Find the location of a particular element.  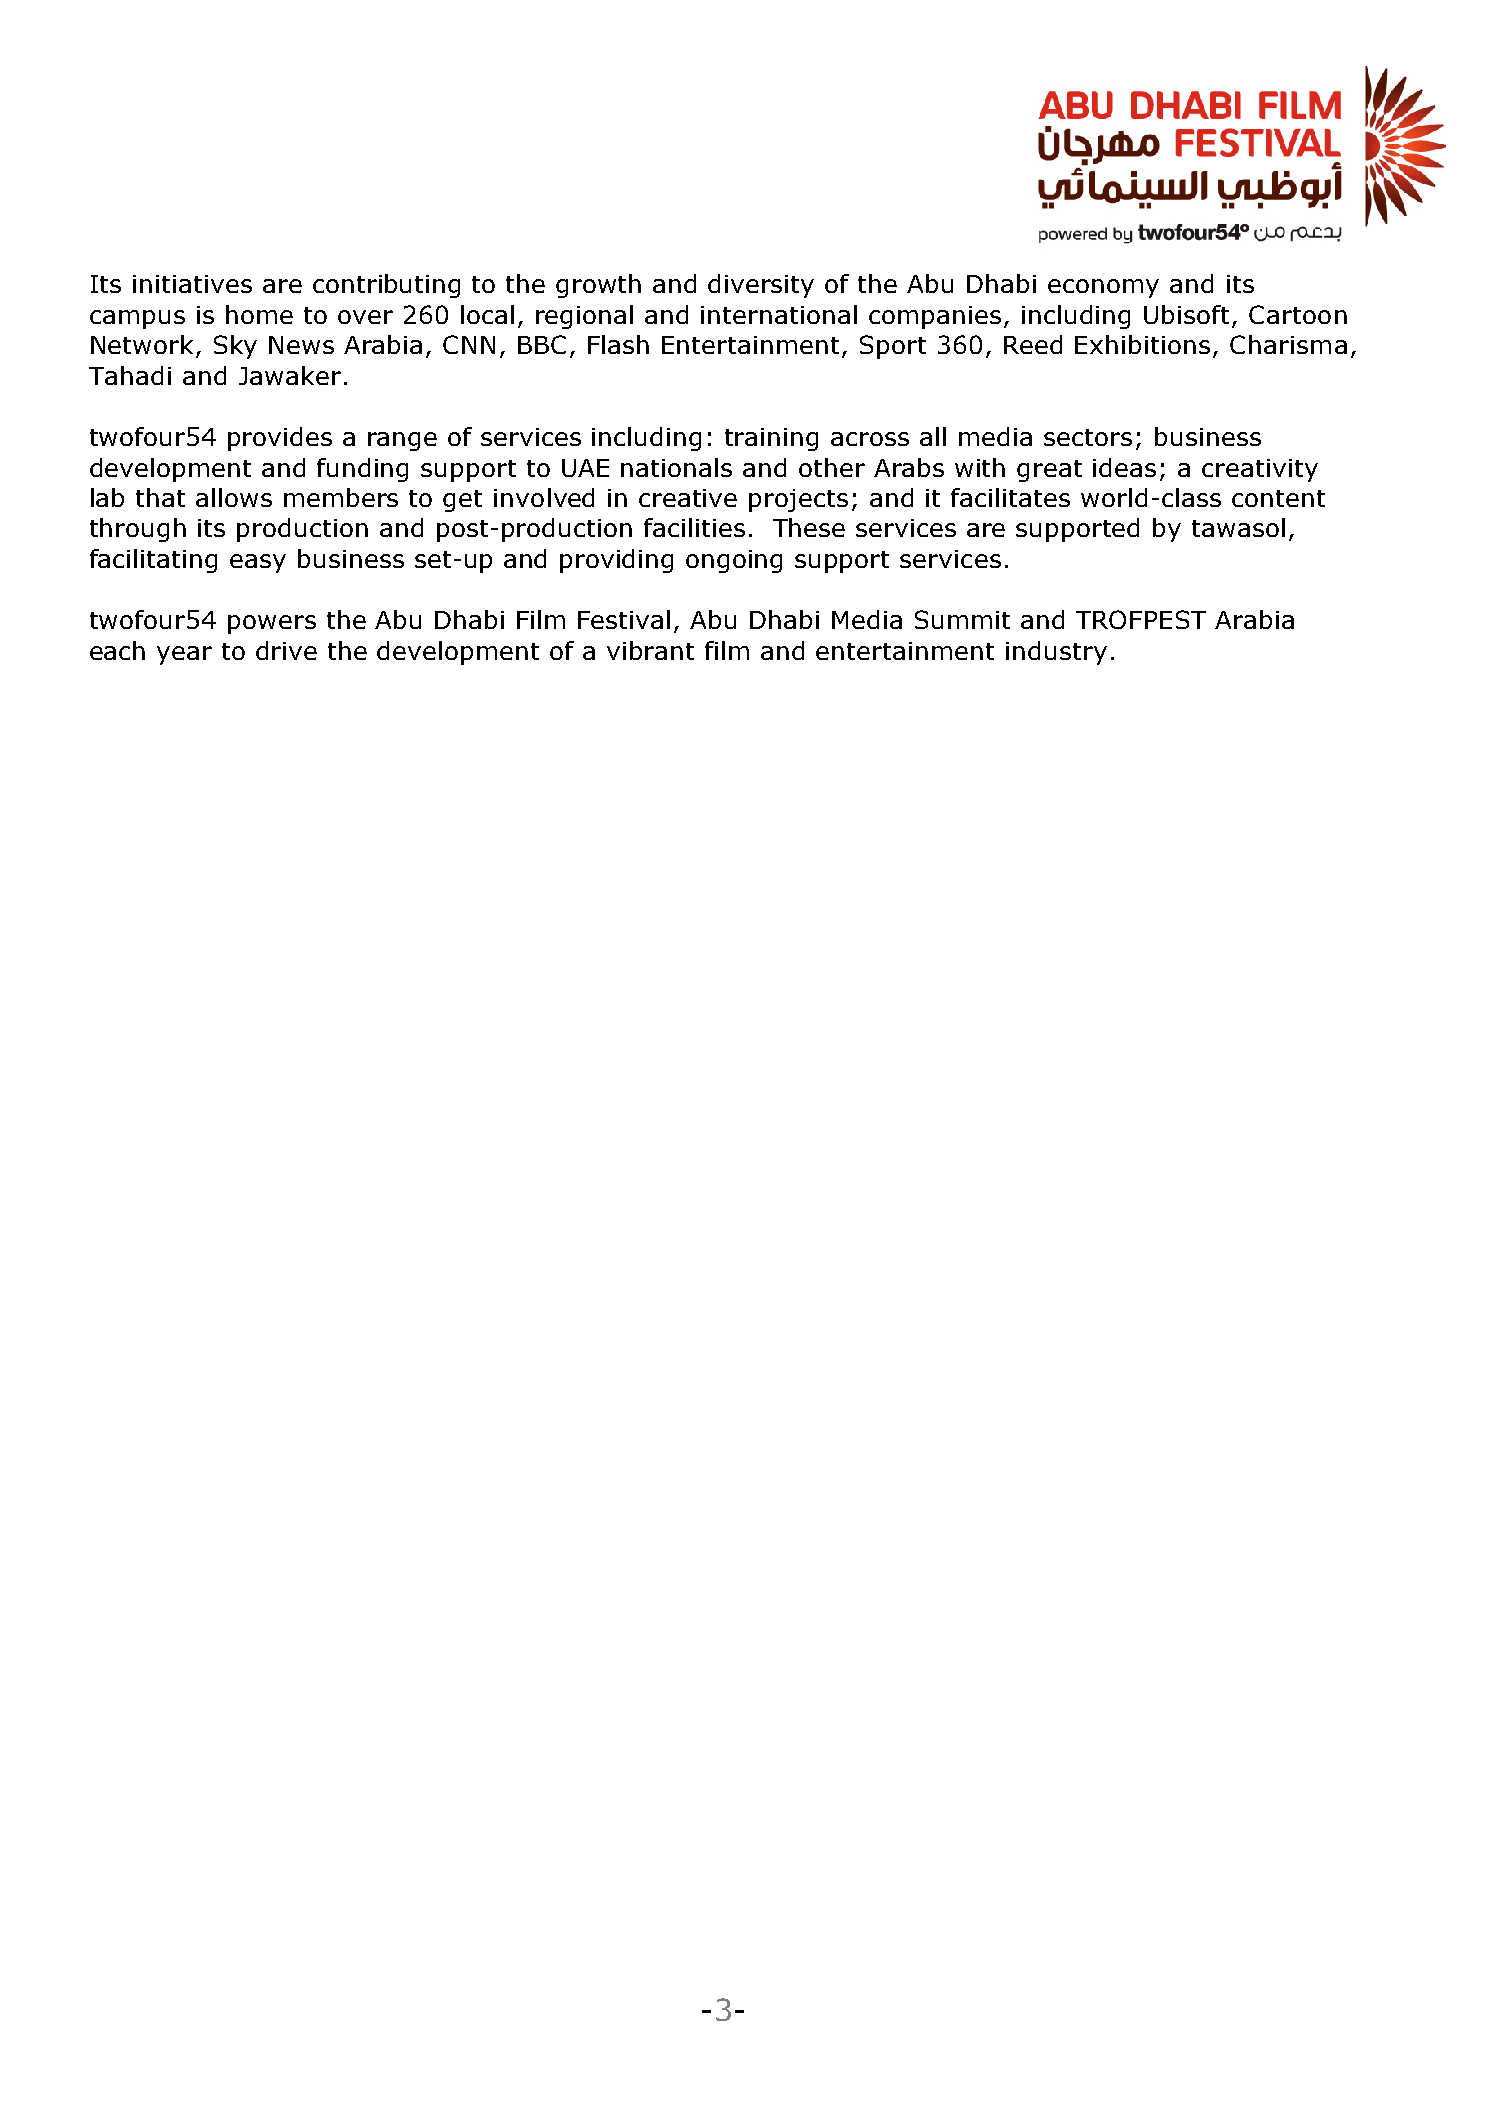

initiatives is located at coordinates (192, 284).
